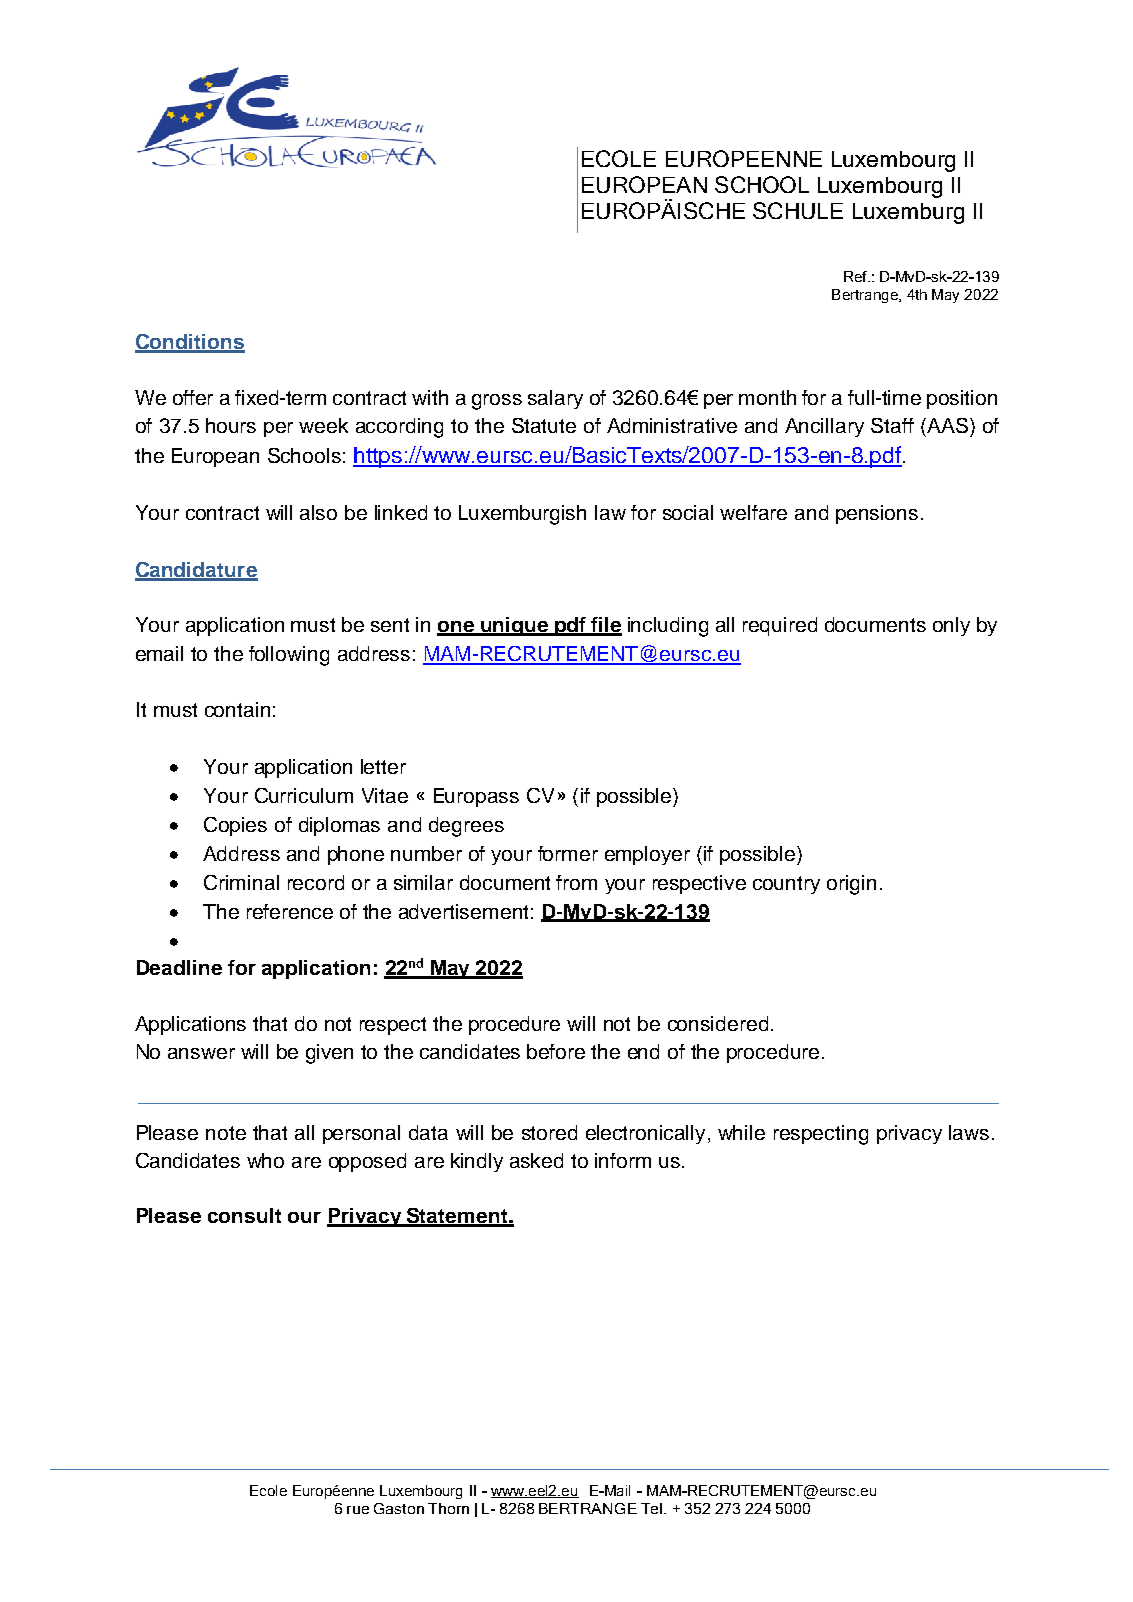 This document has width=1133, height=1602. What do you see at coordinates (318, 512) in the document?
I see `also` at bounding box center [318, 512].
